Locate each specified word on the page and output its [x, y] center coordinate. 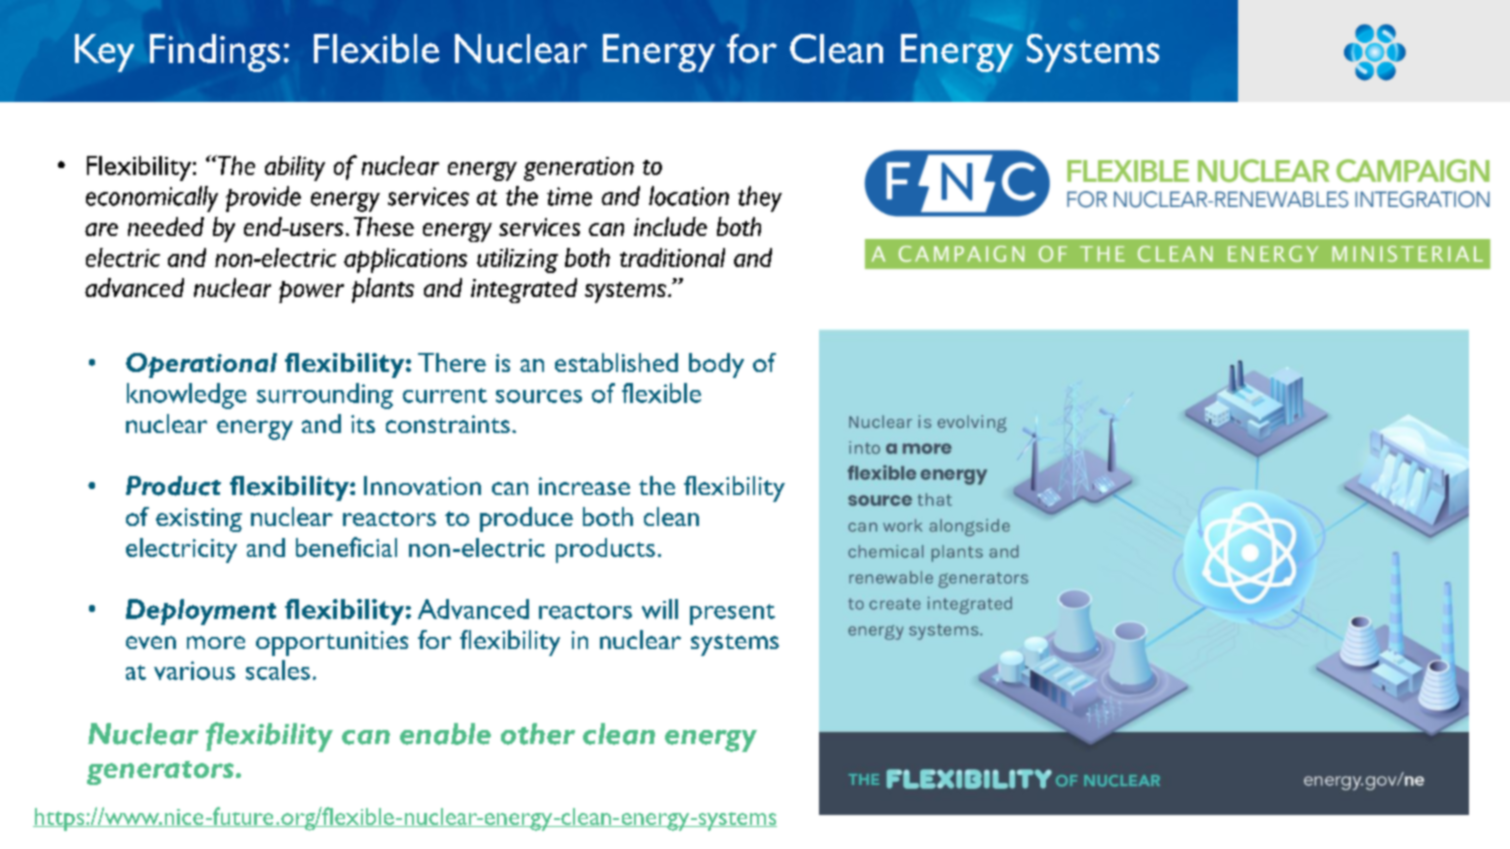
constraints [448, 424]
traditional [672, 257]
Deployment [201, 612]
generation [579, 169]
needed [166, 226]
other [538, 734]
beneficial [346, 547]
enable [445, 734]
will [660, 609]
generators [160, 773]
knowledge [186, 396]
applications [405, 260]
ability [295, 168]
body [716, 365]
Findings [215, 53]
